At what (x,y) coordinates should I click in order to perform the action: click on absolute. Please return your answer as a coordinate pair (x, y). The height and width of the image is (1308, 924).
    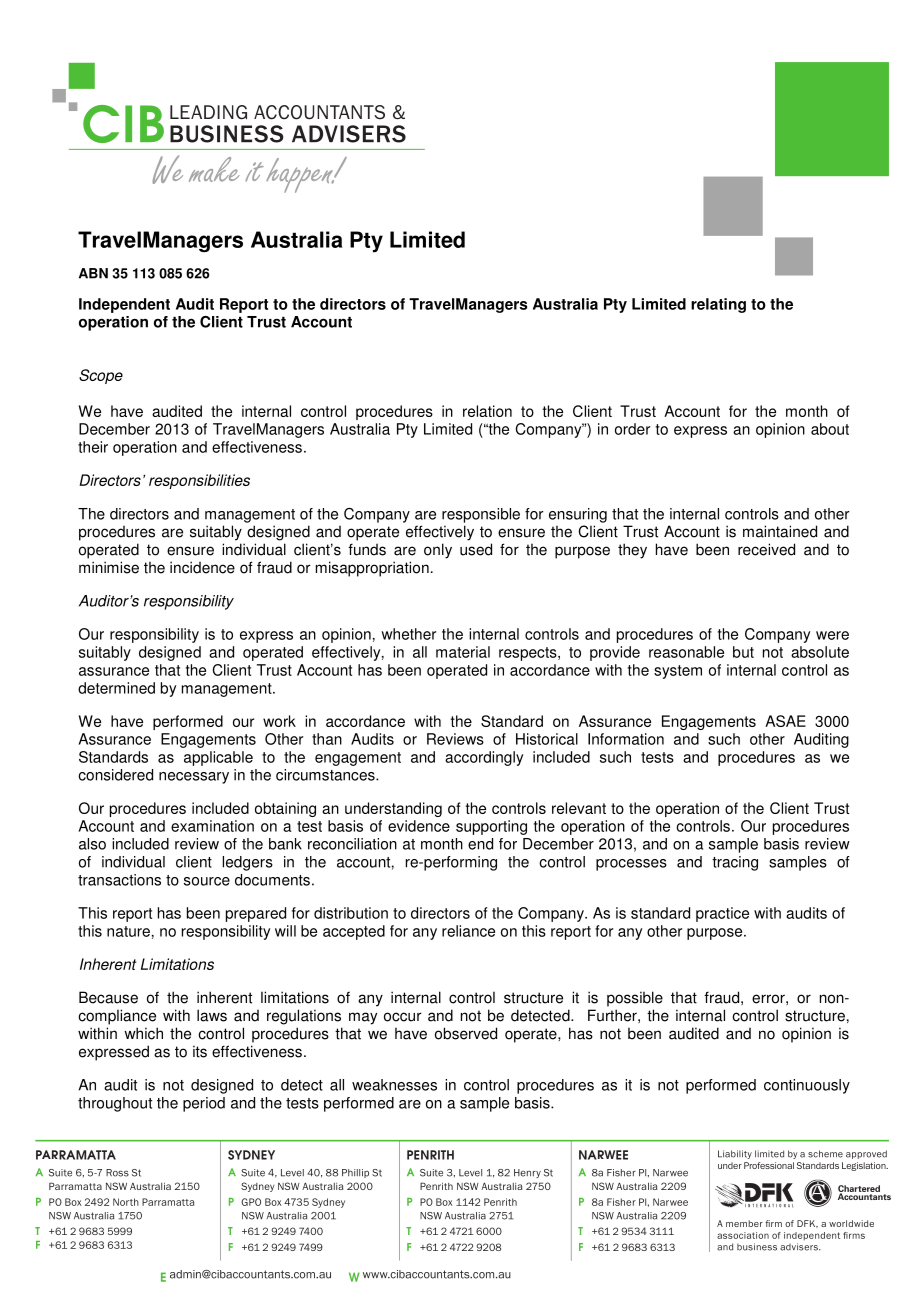
    Looking at the image, I should click on (820, 652).
